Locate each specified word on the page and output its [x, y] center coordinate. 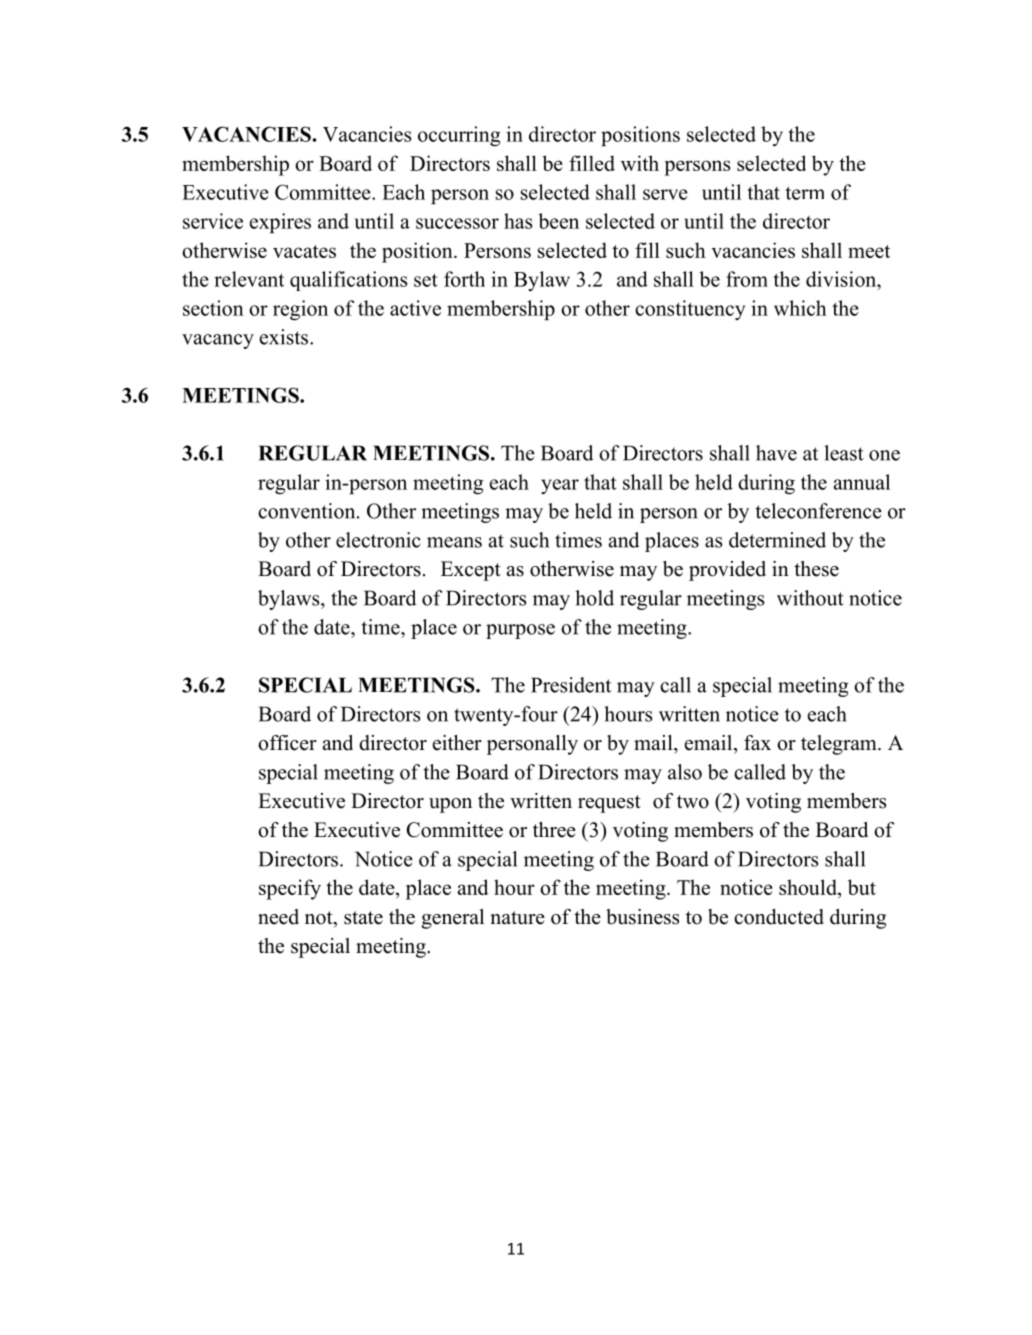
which [800, 308]
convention [308, 511]
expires [280, 223]
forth [464, 279]
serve [665, 194]
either [457, 743]
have [776, 453]
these [816, 569]
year [560, 486]
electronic [378, 540]
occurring [459, 136]
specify [290, 889]
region [300, 310]
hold [594, 598]
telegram [840, 745]
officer [287, 743]
